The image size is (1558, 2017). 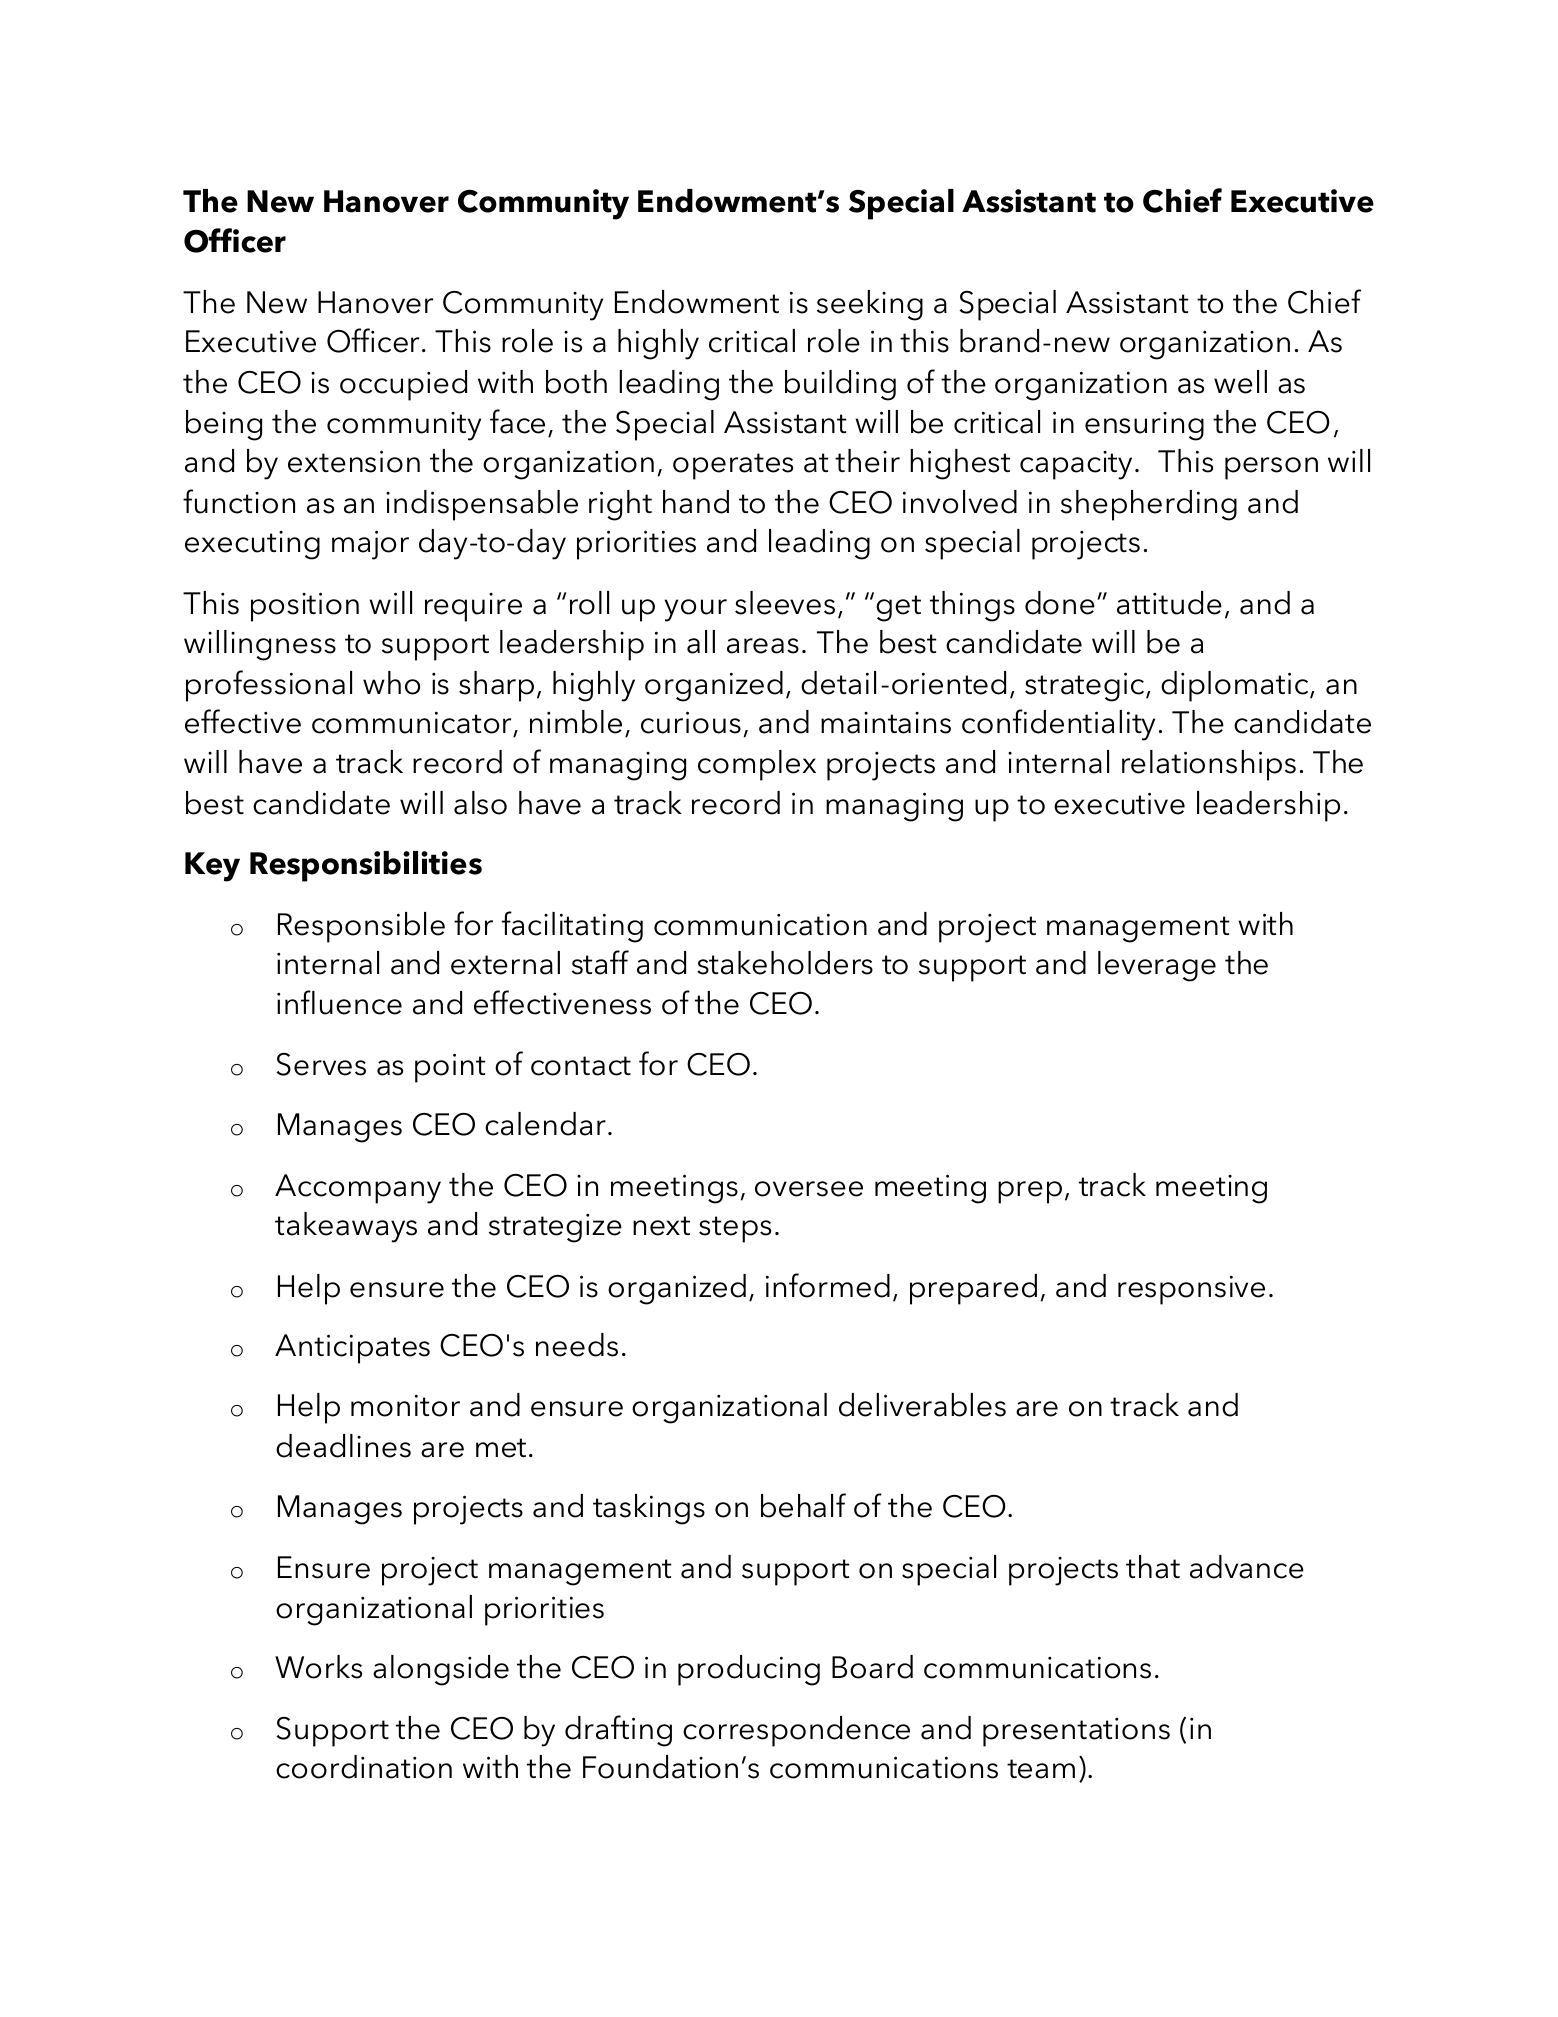 I want to click on complex, so click(x=757, y=765).
